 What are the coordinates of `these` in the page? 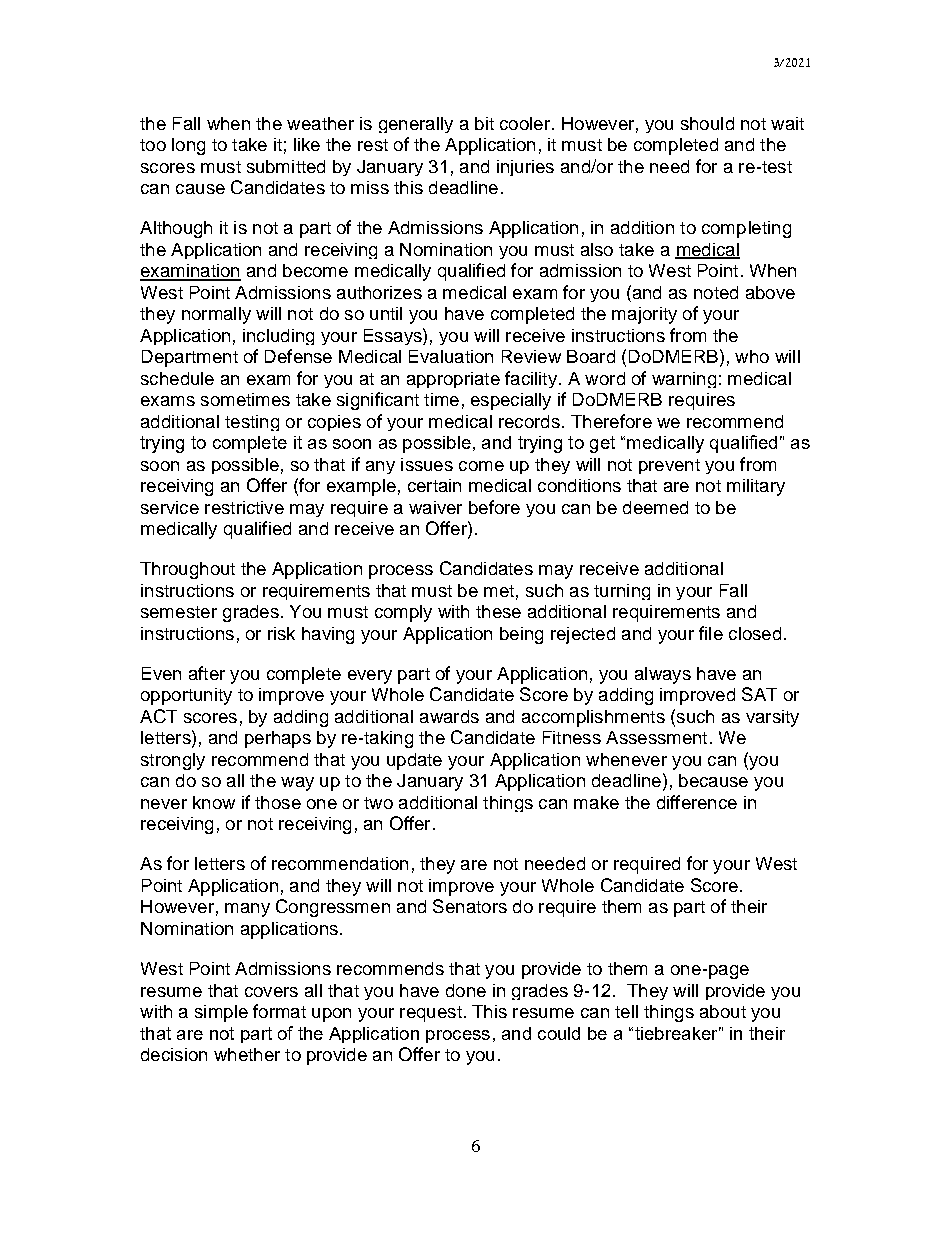 It's located at (498, 611).
